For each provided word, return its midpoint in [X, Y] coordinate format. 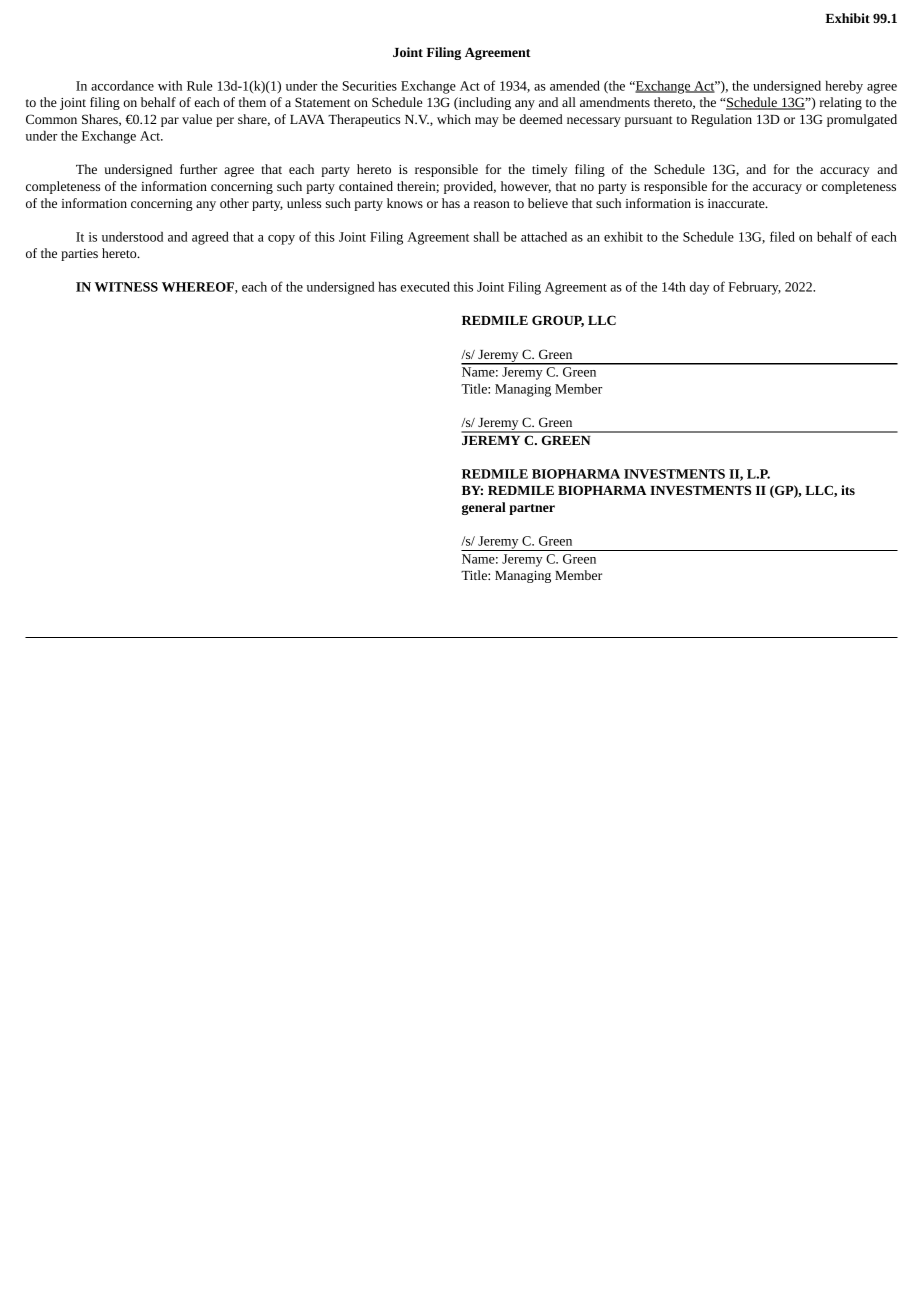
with [170, 85]
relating [841, 103]
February [755, 288]
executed [425, 286]
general [484, 508]
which [454, 119]
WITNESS [126, 287]
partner [532, 509]
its [848, 490]
